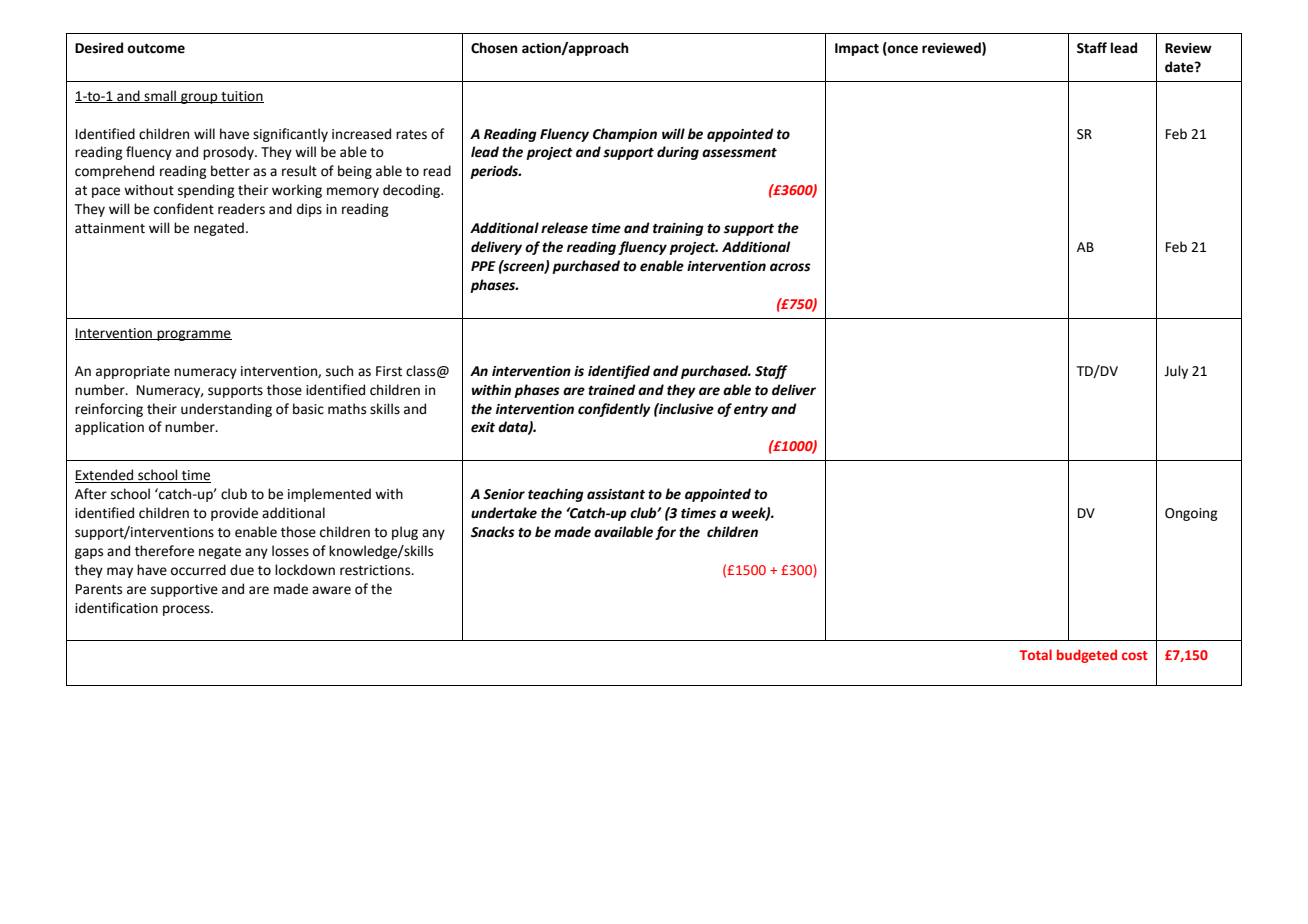 Image resolution: width=1308 pixels, height=924 pixels. What do you see at coordinates (790, 267) in the screenshot?
I see `across` at bounding box center [790, 267].
